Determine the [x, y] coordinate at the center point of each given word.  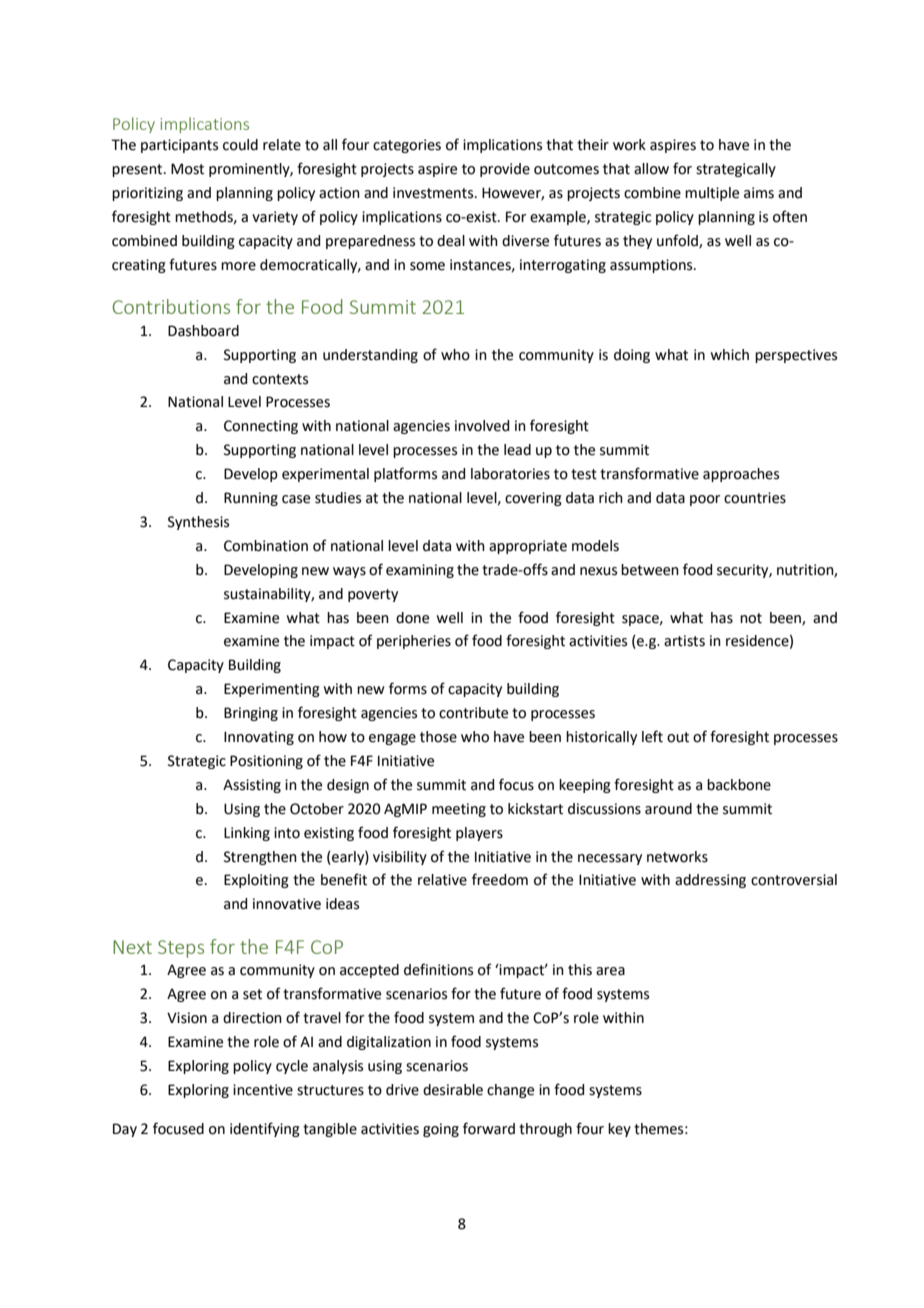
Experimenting [272, 690]
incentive [263, 1090]
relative [442, 880]
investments [434, 193]
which [729, 355]
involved [482, 426]
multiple [712, 194]
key [619, 1130]
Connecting [261, 427]
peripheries [414, 642]
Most [187, 169]
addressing [710, 881]
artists [684, 641]
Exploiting [256, 881]
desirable [453, 1090]
